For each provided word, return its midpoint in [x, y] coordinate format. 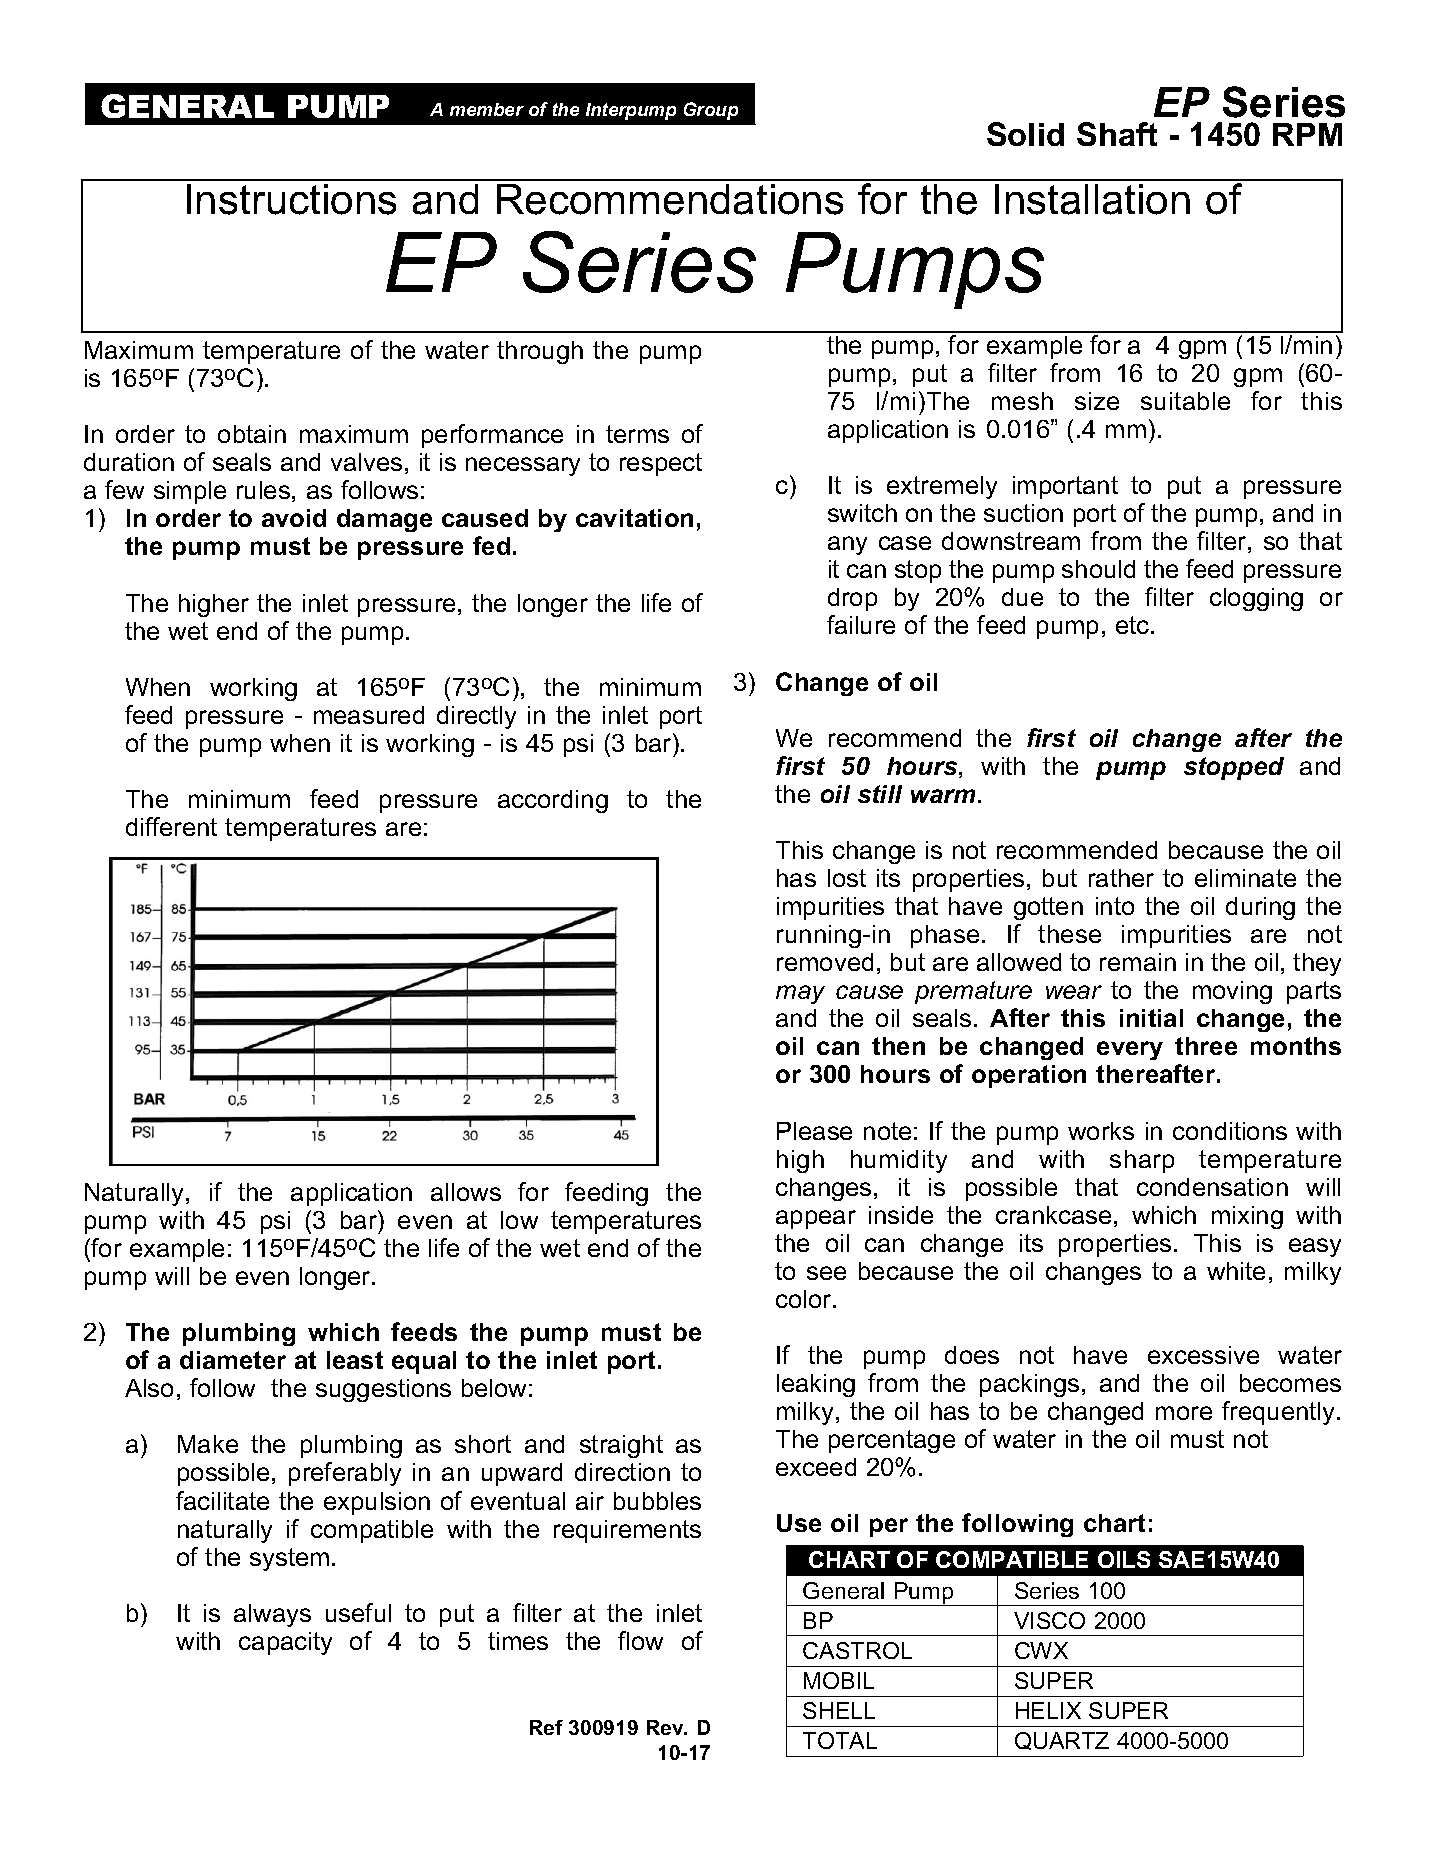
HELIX [1048, 1710]
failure [861, 624]
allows [466, 1192]
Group [711, 111]
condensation [1212, 1187]
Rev [666, 1727]
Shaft [1117, 134]
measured [369, 715]
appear [816, 1219]
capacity [285, 1643]
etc [1134, 625]
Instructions [291, 199]
